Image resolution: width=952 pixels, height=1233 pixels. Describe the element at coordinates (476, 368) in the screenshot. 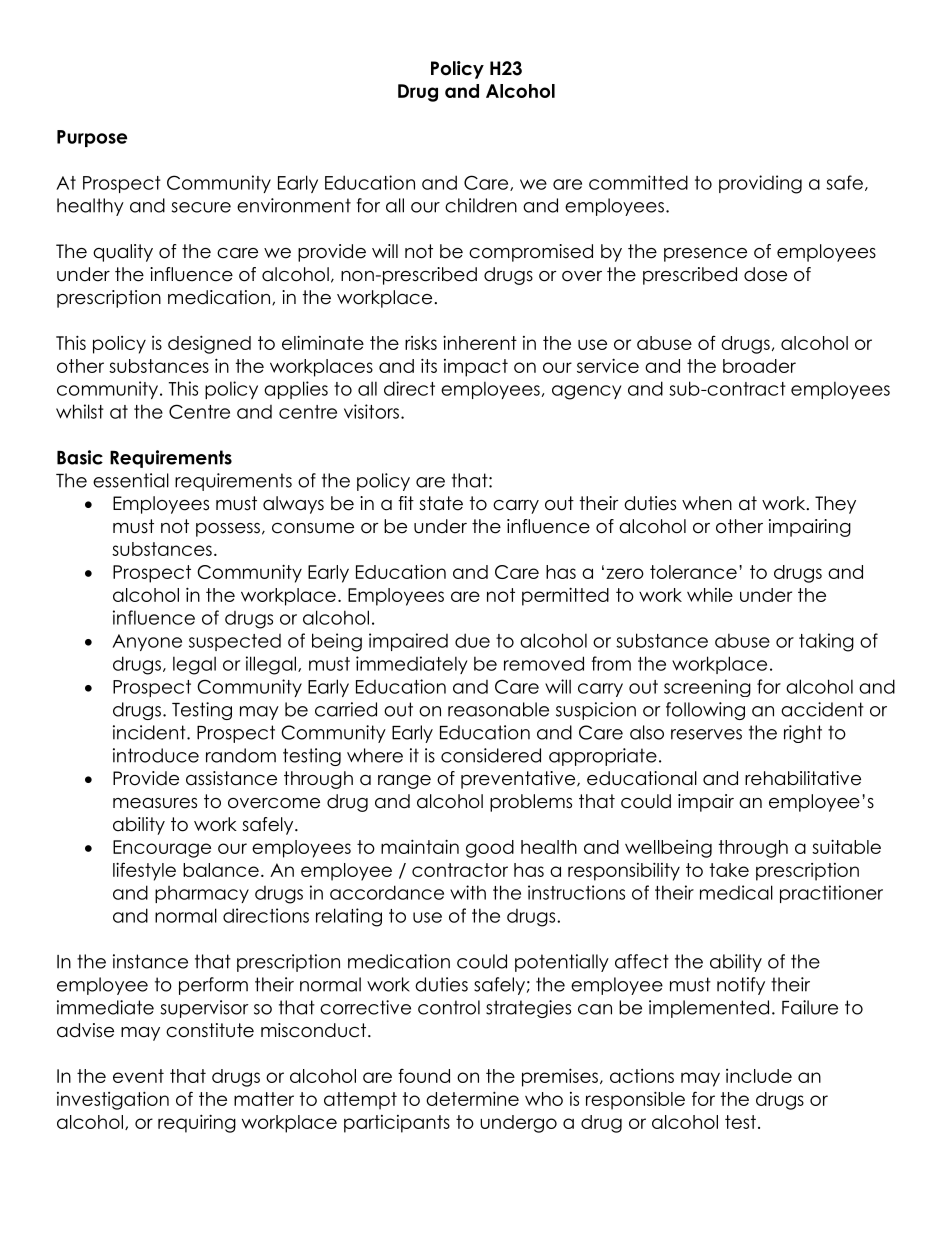

I see `impact` at that location.
